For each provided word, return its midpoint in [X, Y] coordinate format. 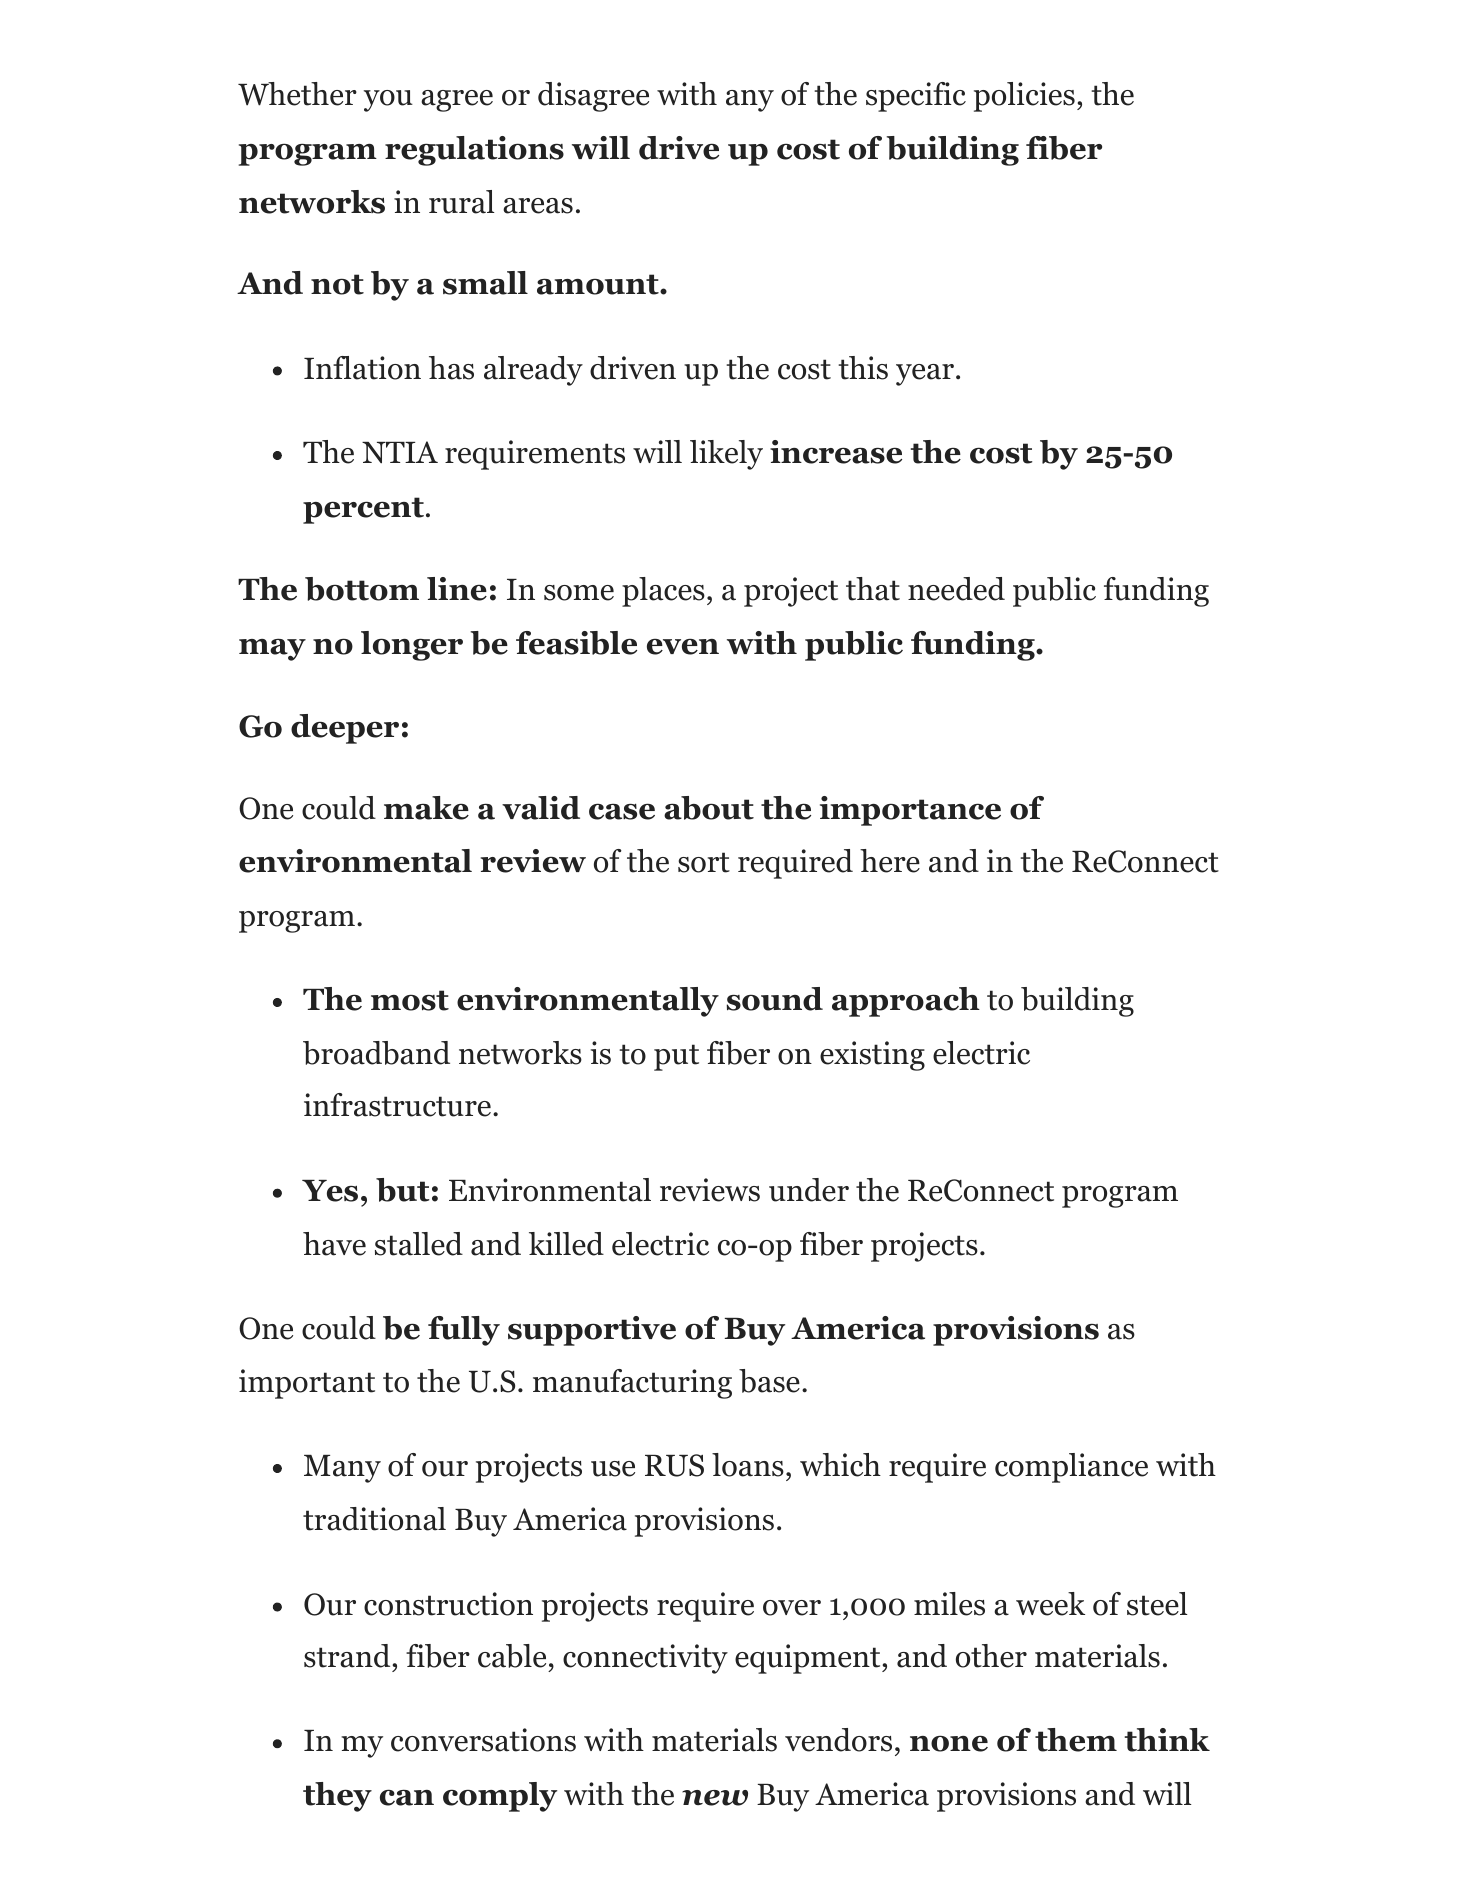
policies [1024, 97]
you [388, 101]
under [809, 1190]
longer [412, 646]
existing [872, 1056]
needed [956, 589]
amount [599, 284]
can [407, 1797]
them [1076, 1740]
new [715, 1798]
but [402, 1190]
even [683, 647]
